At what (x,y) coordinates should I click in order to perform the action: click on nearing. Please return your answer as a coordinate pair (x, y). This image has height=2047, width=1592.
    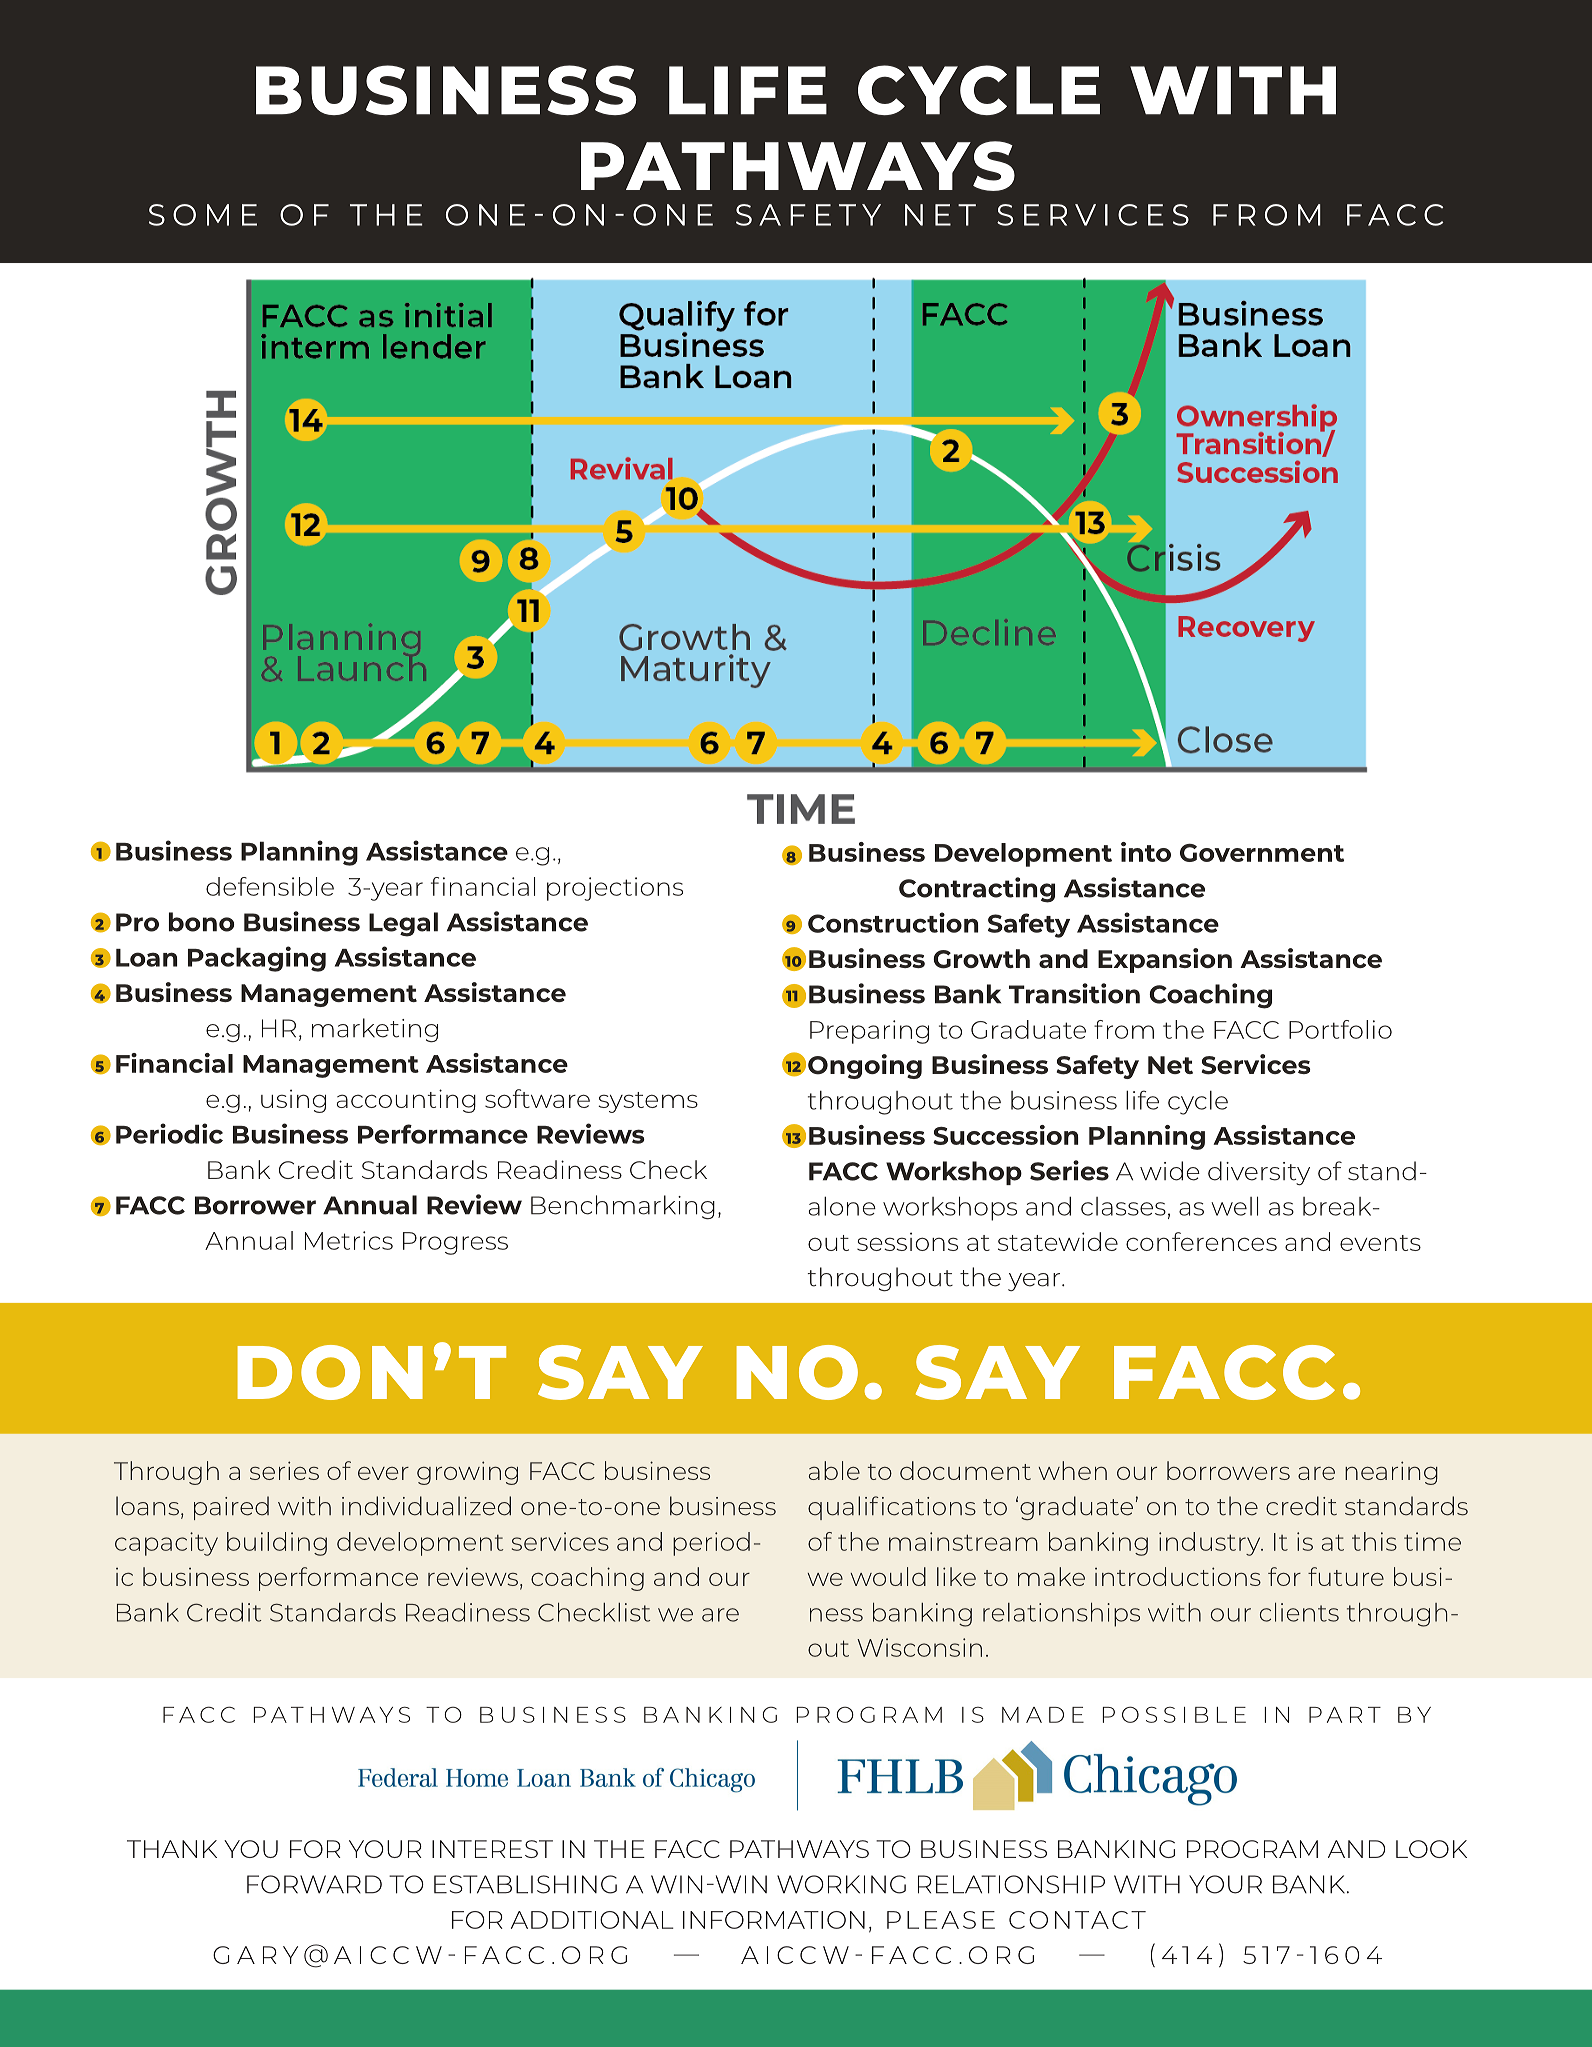
    Looking at the image, I should click on (1391, 1473).
